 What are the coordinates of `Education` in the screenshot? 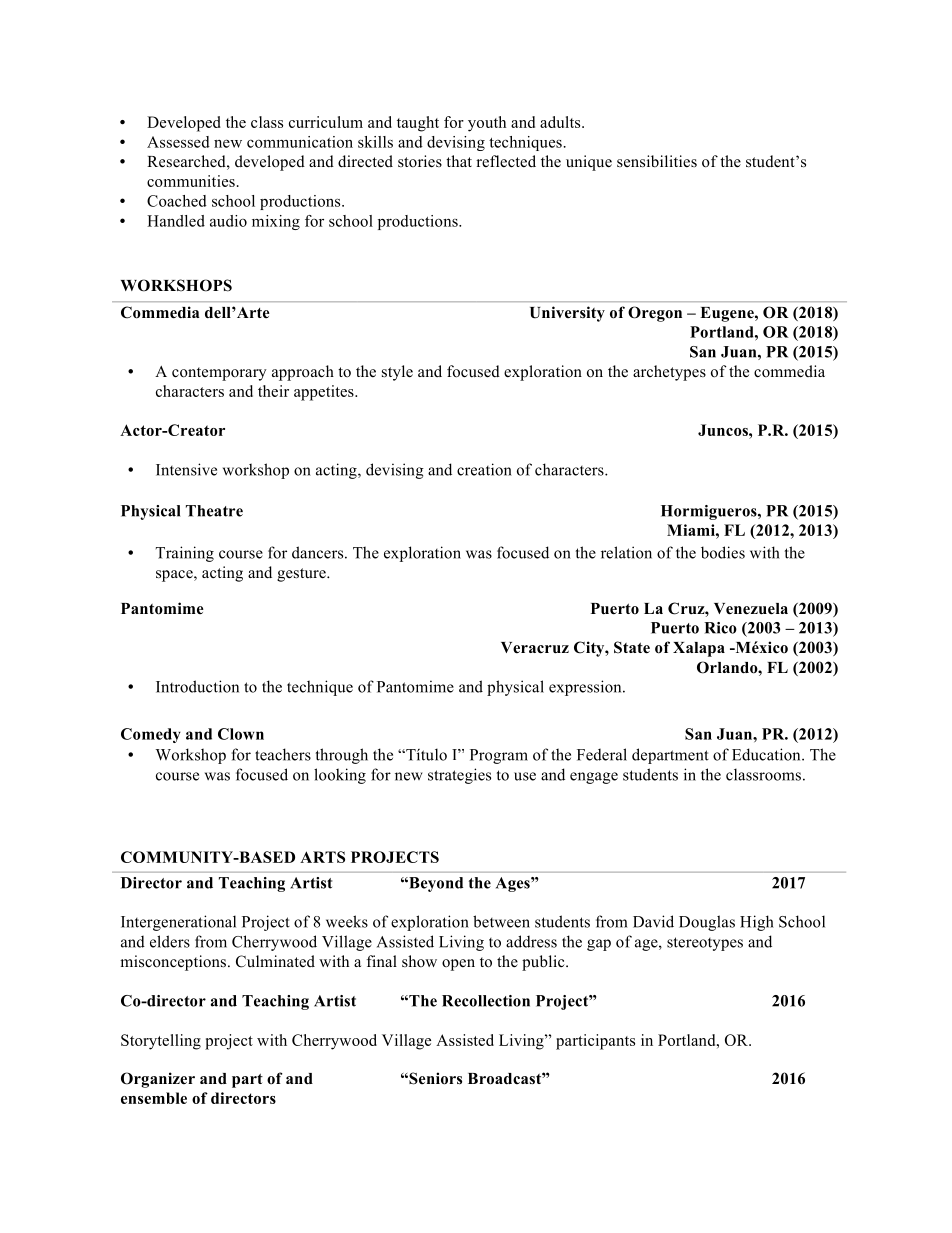 It's located at (767, 754).
